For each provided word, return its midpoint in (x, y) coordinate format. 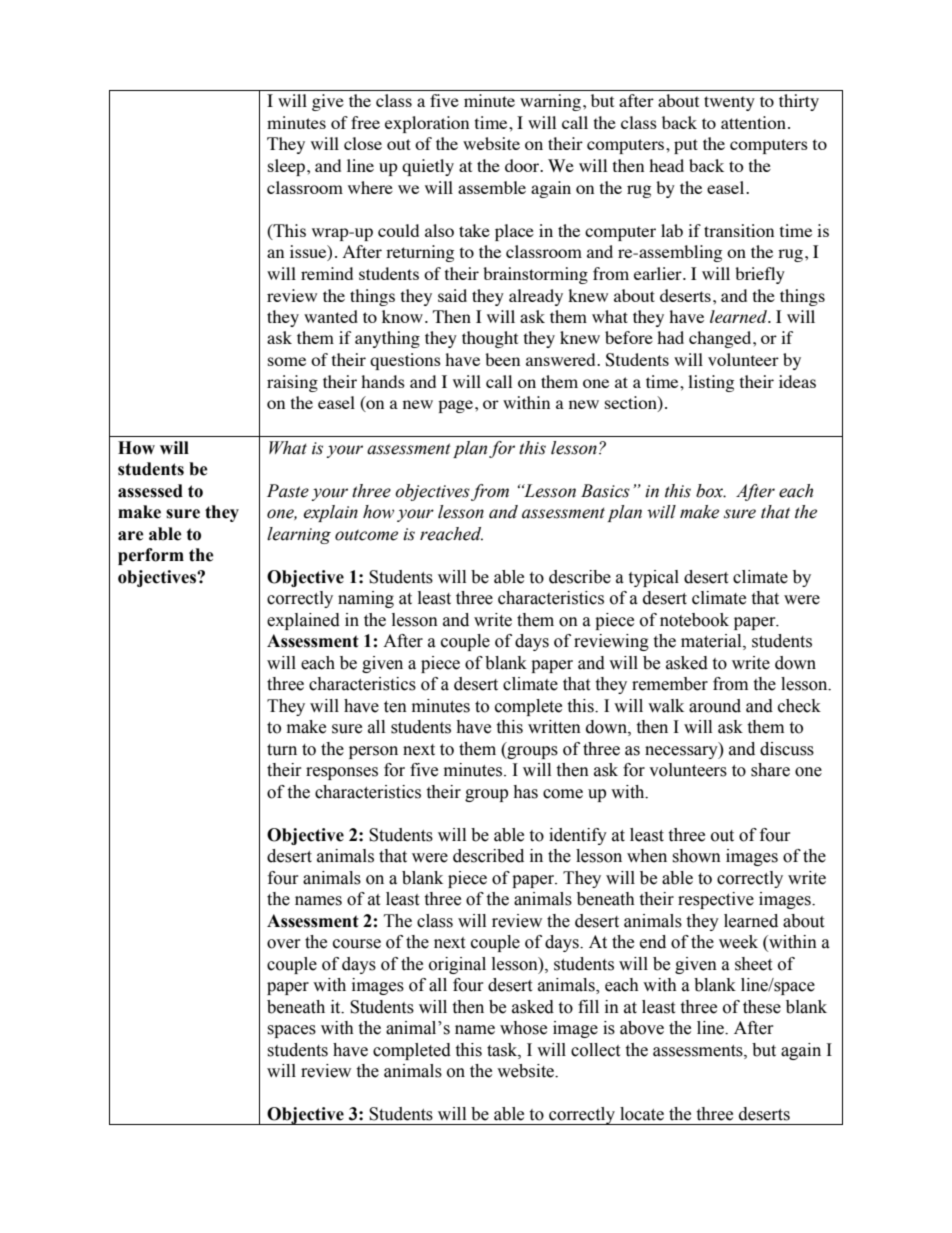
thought (490, 339)
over (284, 944)
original (457, 965)
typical (653, 578)
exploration (427, 124)
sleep (288, 167)
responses (342, 773)
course (357, 944)
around (715, 706)
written (554, 727)
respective (716, 900)
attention (753, 122)
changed (721, 339)
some (287, 361)
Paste (288, 491)
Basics (605, 491)
